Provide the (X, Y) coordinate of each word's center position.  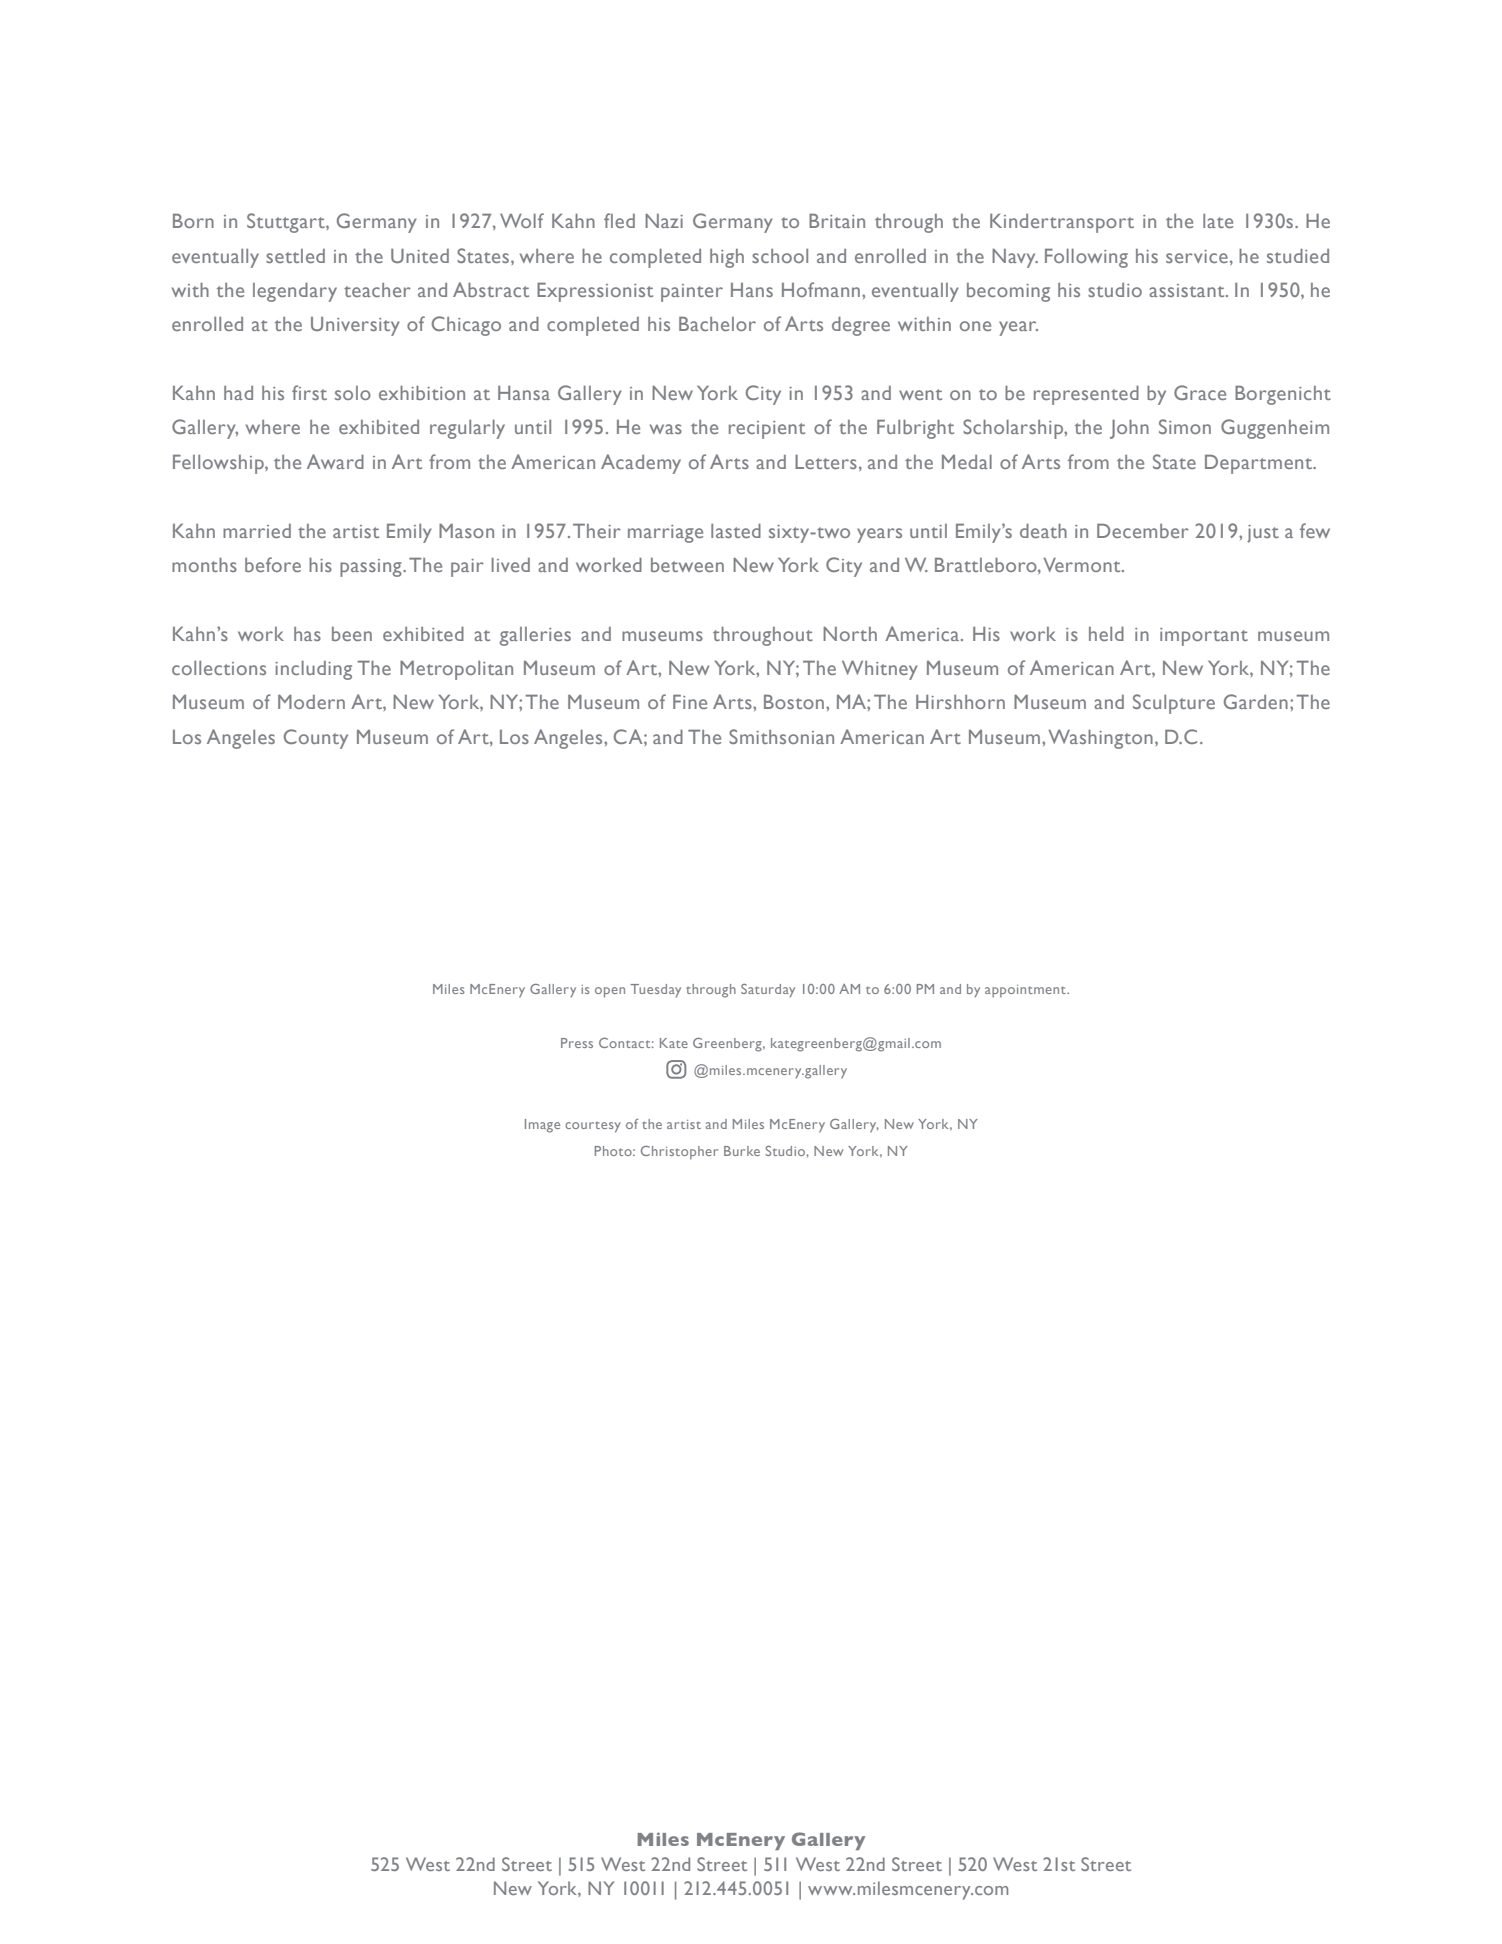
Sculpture (1174, 704)
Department (1260, 464)
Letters (826, 462)
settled (295, 256)
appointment (1026, 991)
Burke (742, 1151)
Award (335, 461)
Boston (794, 702)
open (610, 992)
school (780, 256)
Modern (311, 702)
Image (542, 1126)
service (1197, 256)
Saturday (768, 991)
